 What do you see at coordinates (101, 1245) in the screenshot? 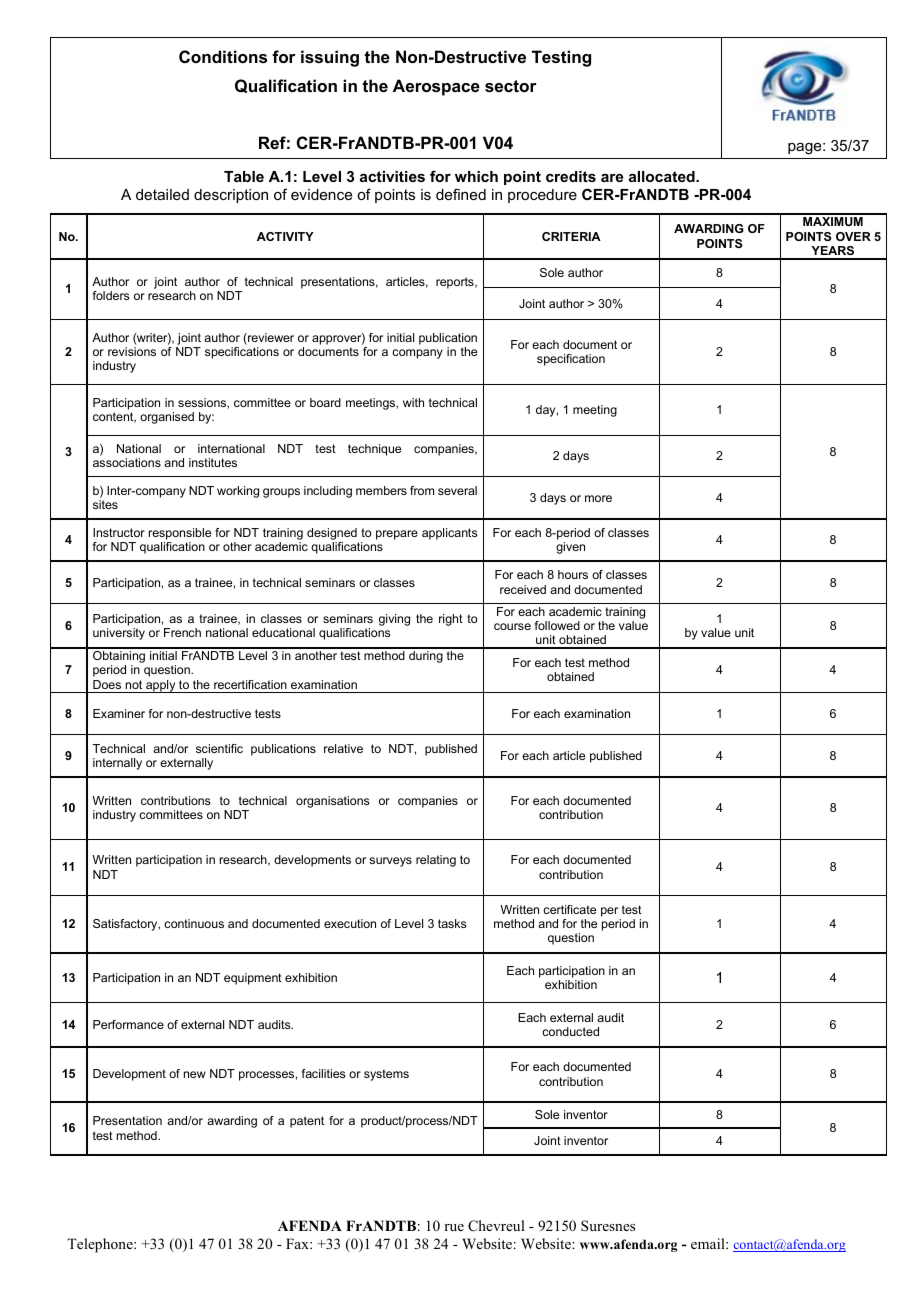
I see `Telephone` at bounding box center [101, 1245].
